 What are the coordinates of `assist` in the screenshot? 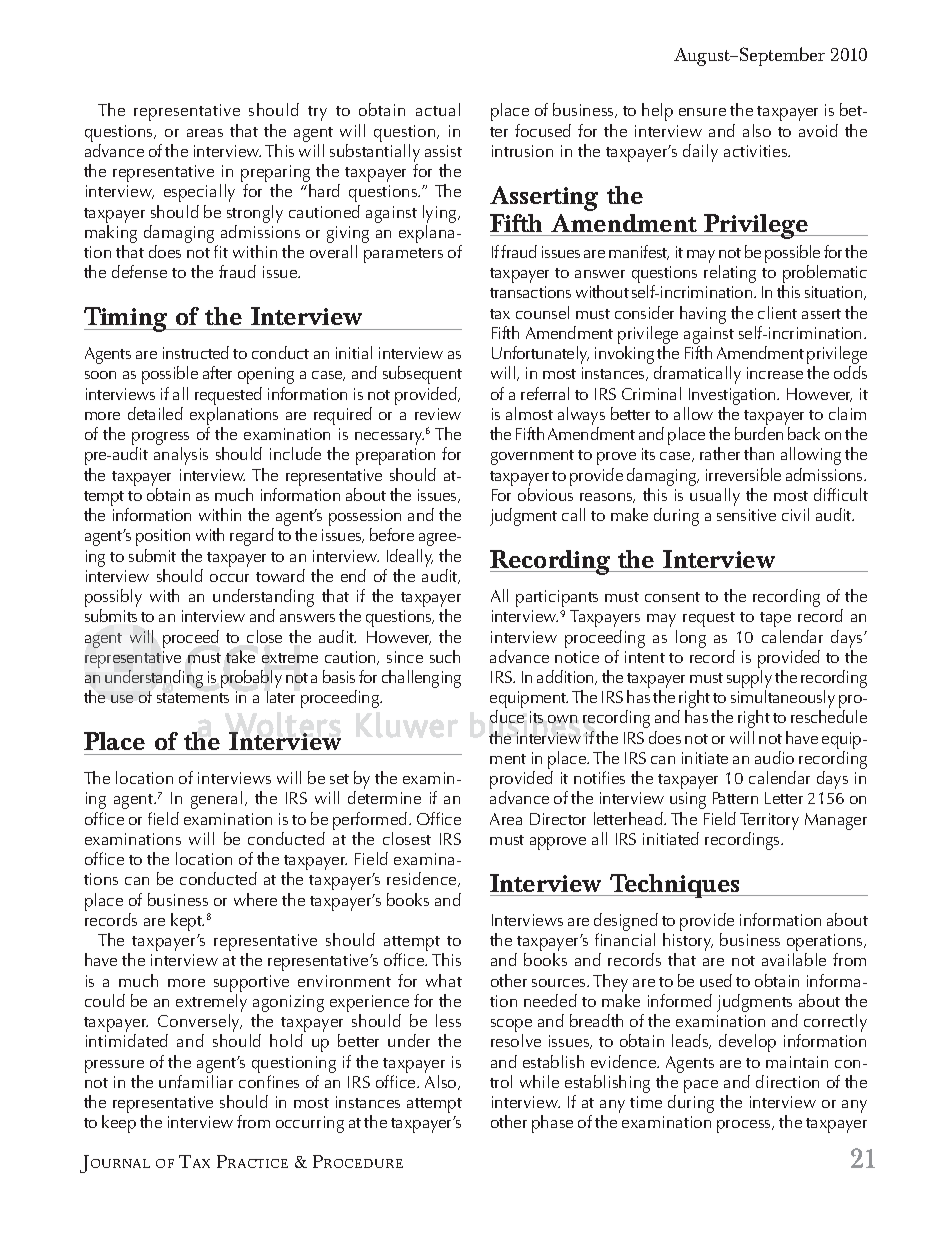 It's located at (443, 151).
